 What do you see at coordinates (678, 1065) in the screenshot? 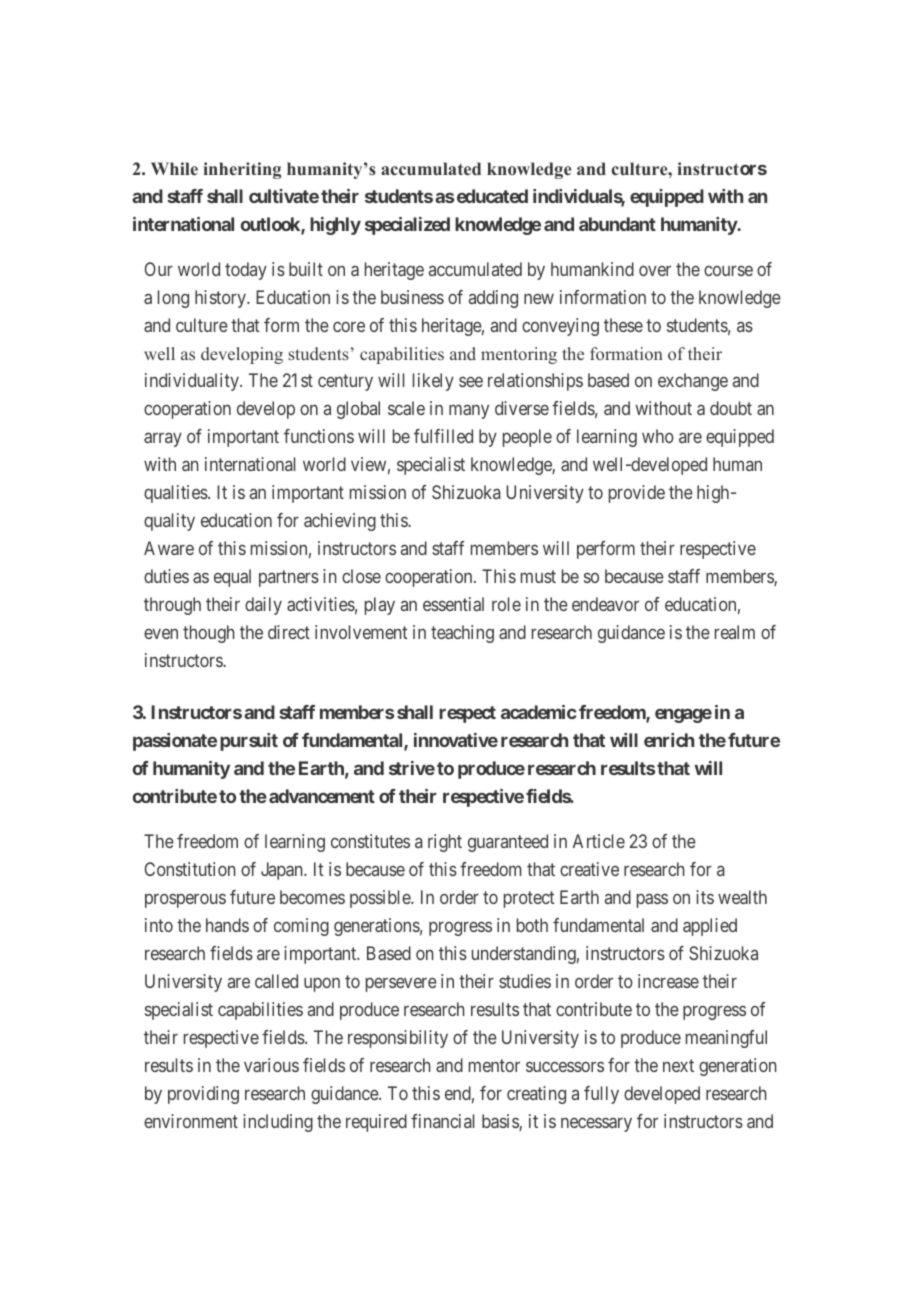
I see `next` at bounding box center [678, 1065].
